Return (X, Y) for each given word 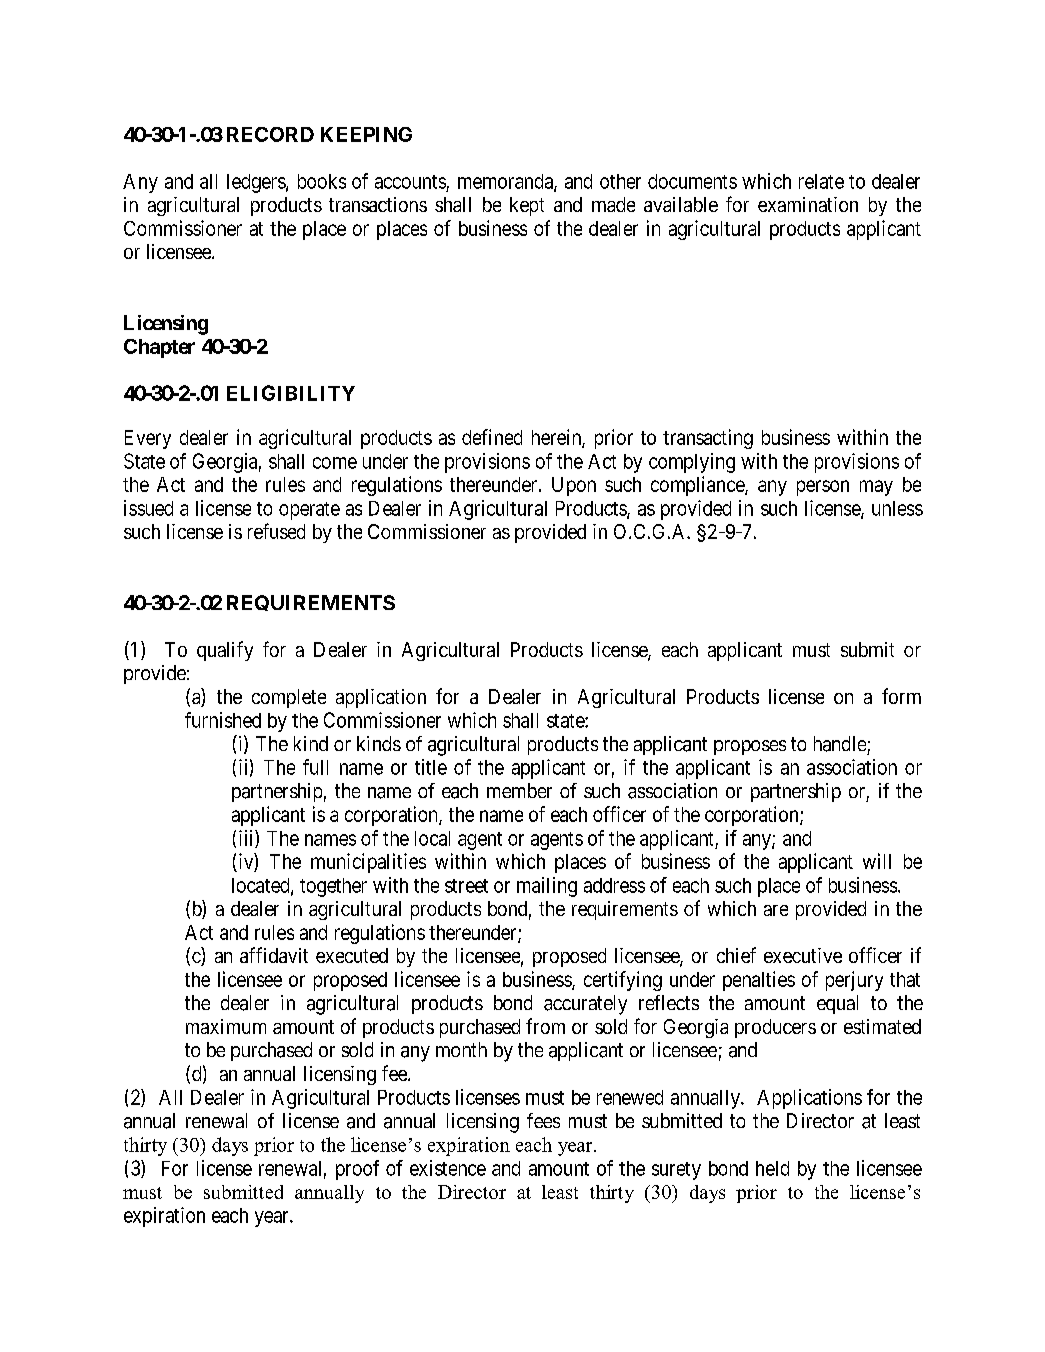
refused (276, 531)
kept (527, 206)
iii (247, 839)
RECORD (270, 134)
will (877, 861)
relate (821, 181)
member (519, 790)
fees (543, 1120)
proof (357, 1170)
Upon (574, 486)
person (823, 488)
